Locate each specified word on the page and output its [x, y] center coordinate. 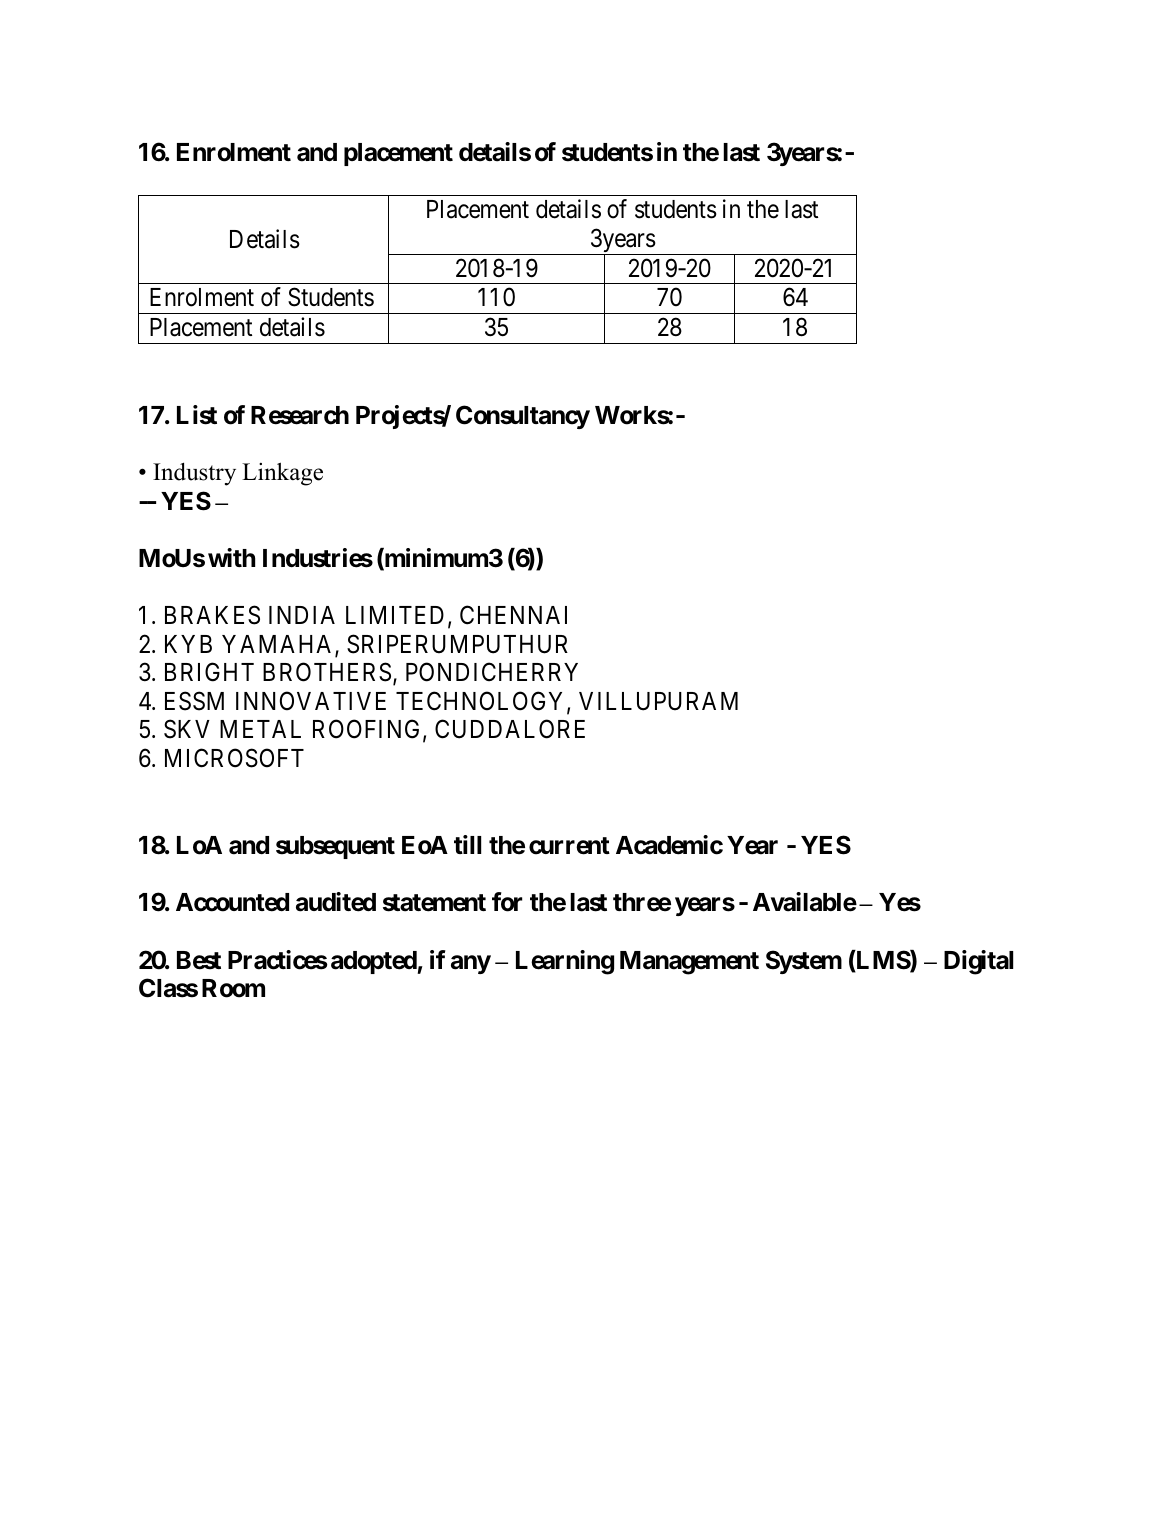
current [569, 846]
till [467, 844]
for [507, 902]
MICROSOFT [234, 758]
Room [233, 988]
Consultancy [523, 417]
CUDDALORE [510, 729]
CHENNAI [513, 615]
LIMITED [395, 615]
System [804, 962]
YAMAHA [279, 645]
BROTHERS [327, 672]
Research [300, 415]
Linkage [282, 474]
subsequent [335, 847]
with [231, 557]
